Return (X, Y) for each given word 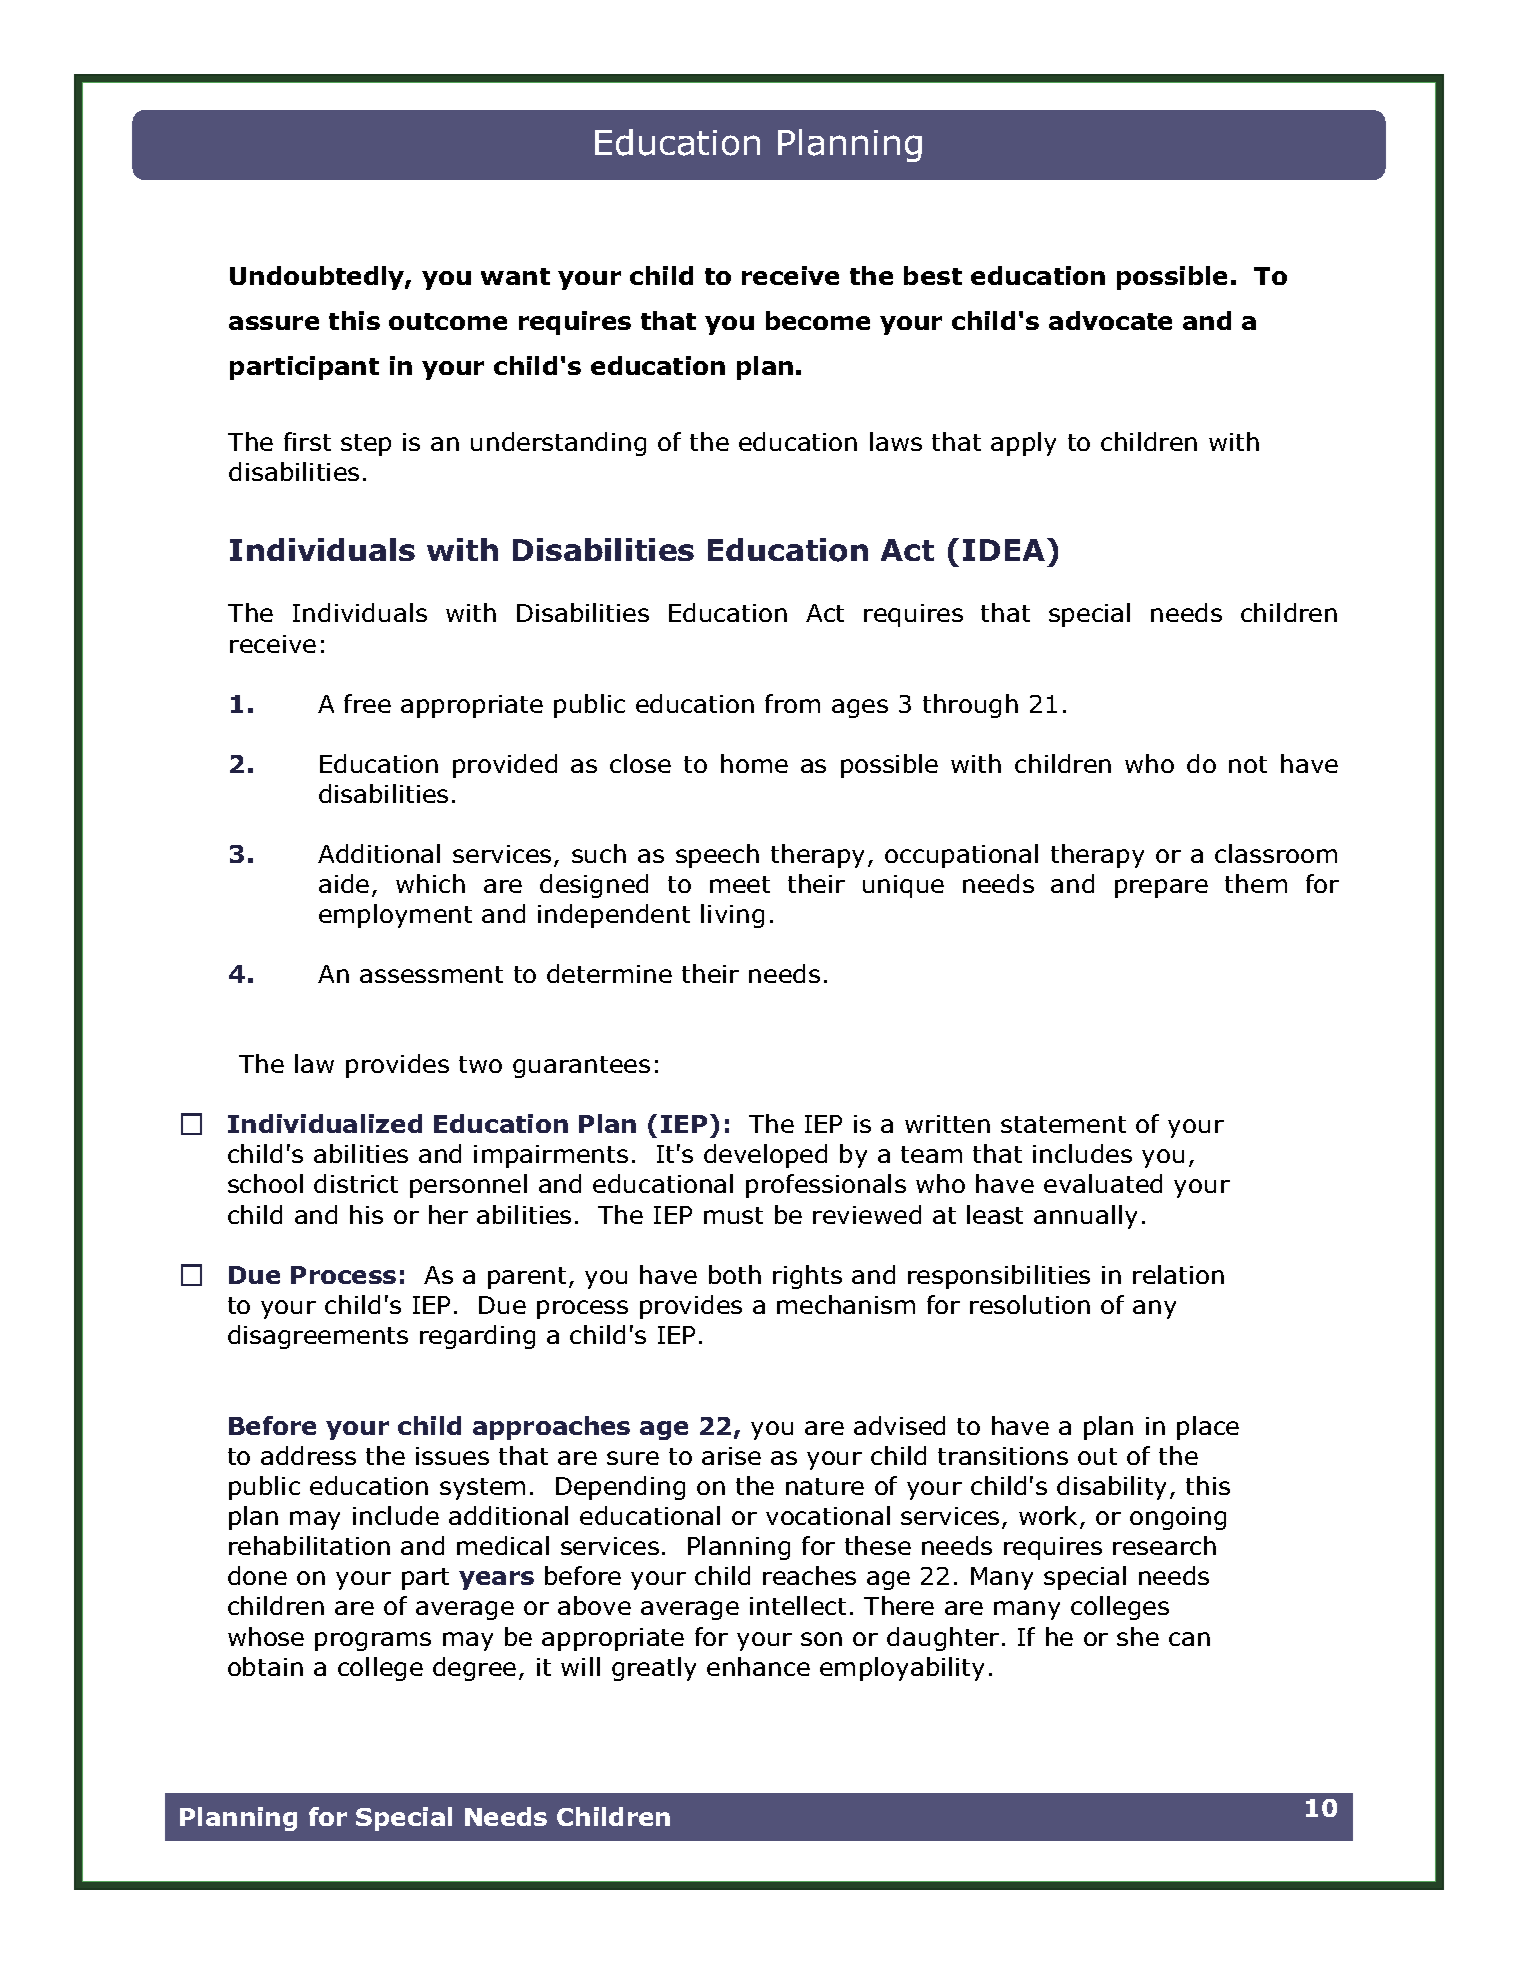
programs (373, 1641)
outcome (448, 321)
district (356, 1183)
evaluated (1103, 1183)
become (818, 320)
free (367, 703)
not (1248, 764)
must (733, 1215)
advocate (1110, 320)
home (754, 763)
